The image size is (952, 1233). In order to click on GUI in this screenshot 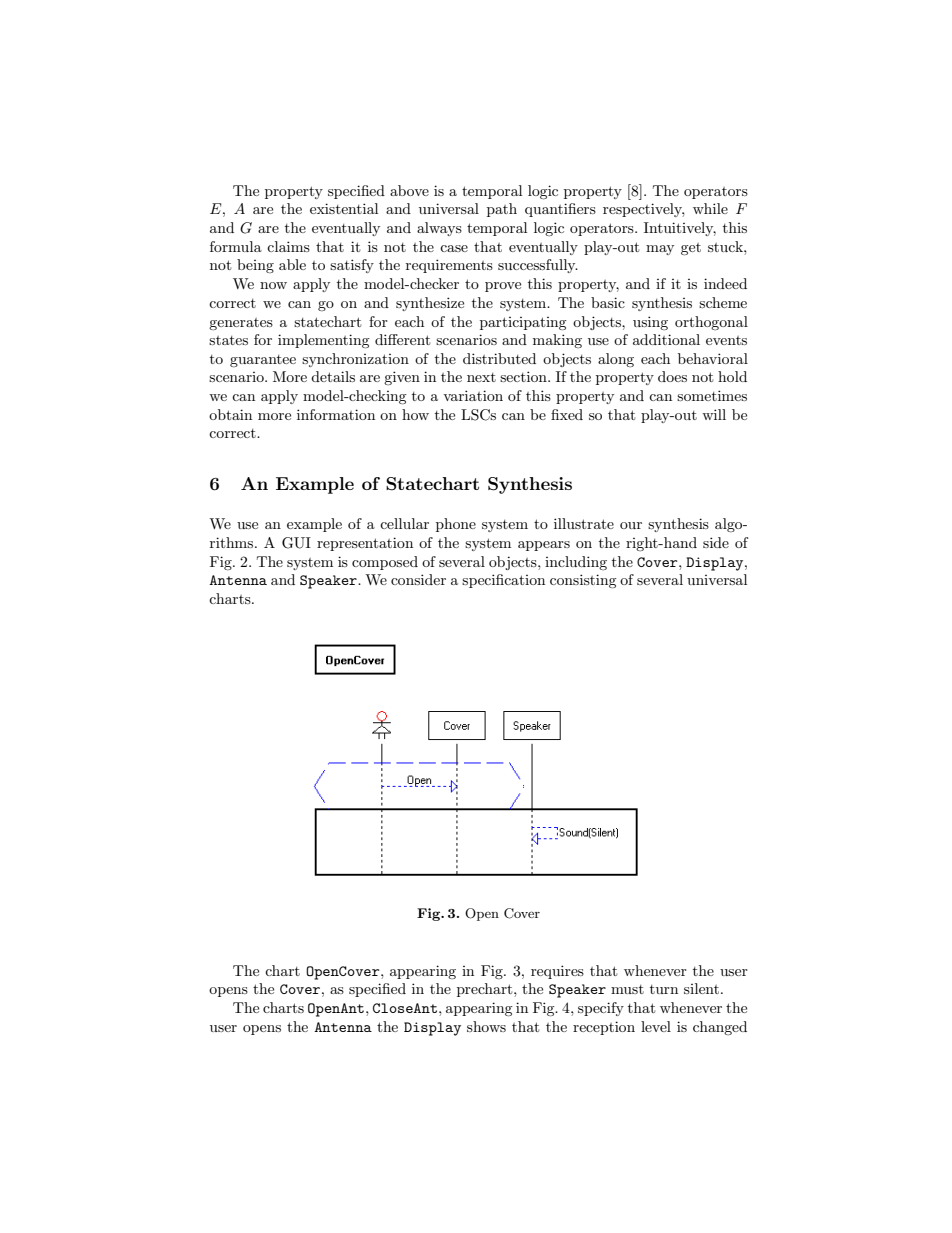, I will do `click(296, 543)`.
